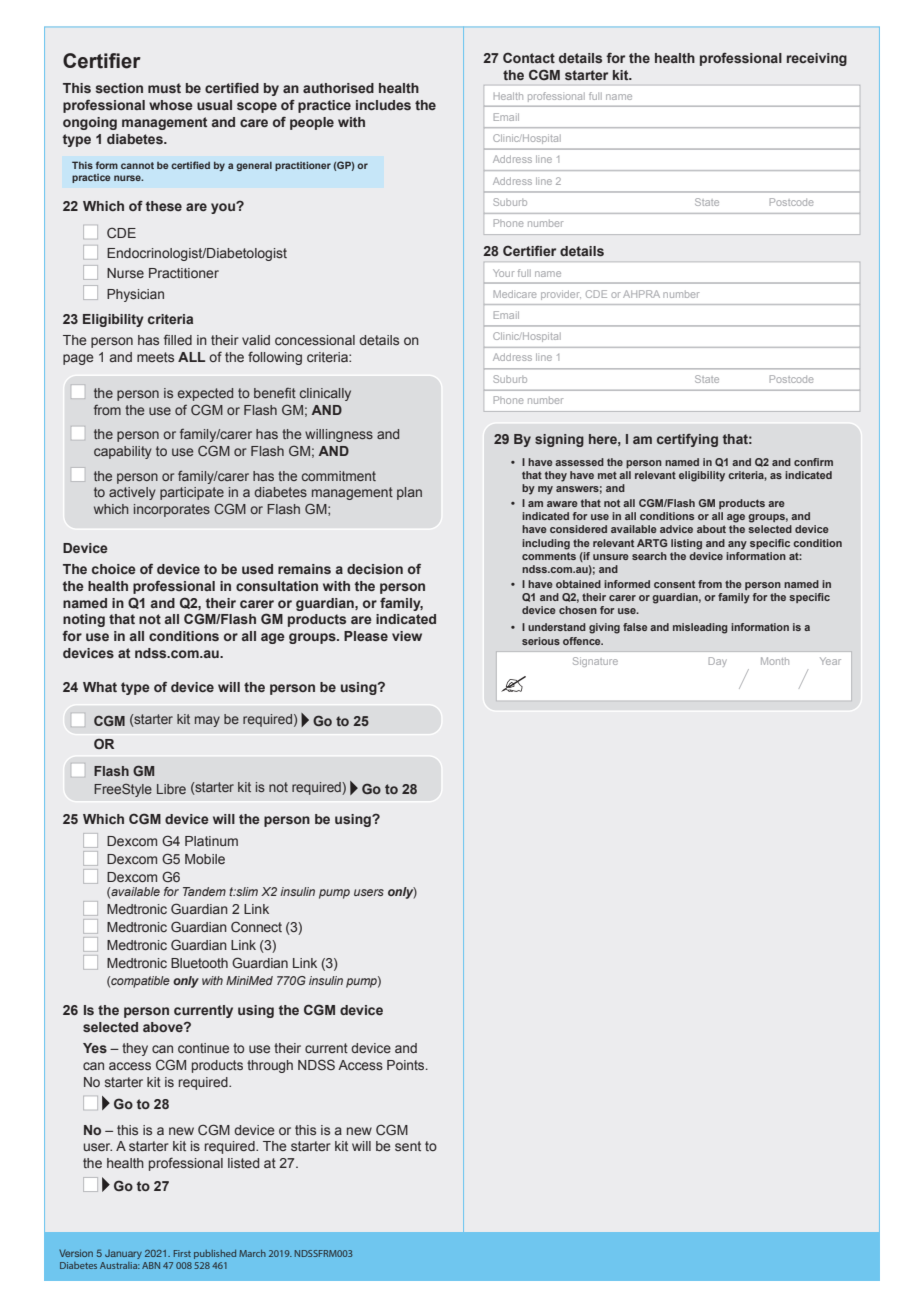  I want to click on March, so click(252, 1253).
